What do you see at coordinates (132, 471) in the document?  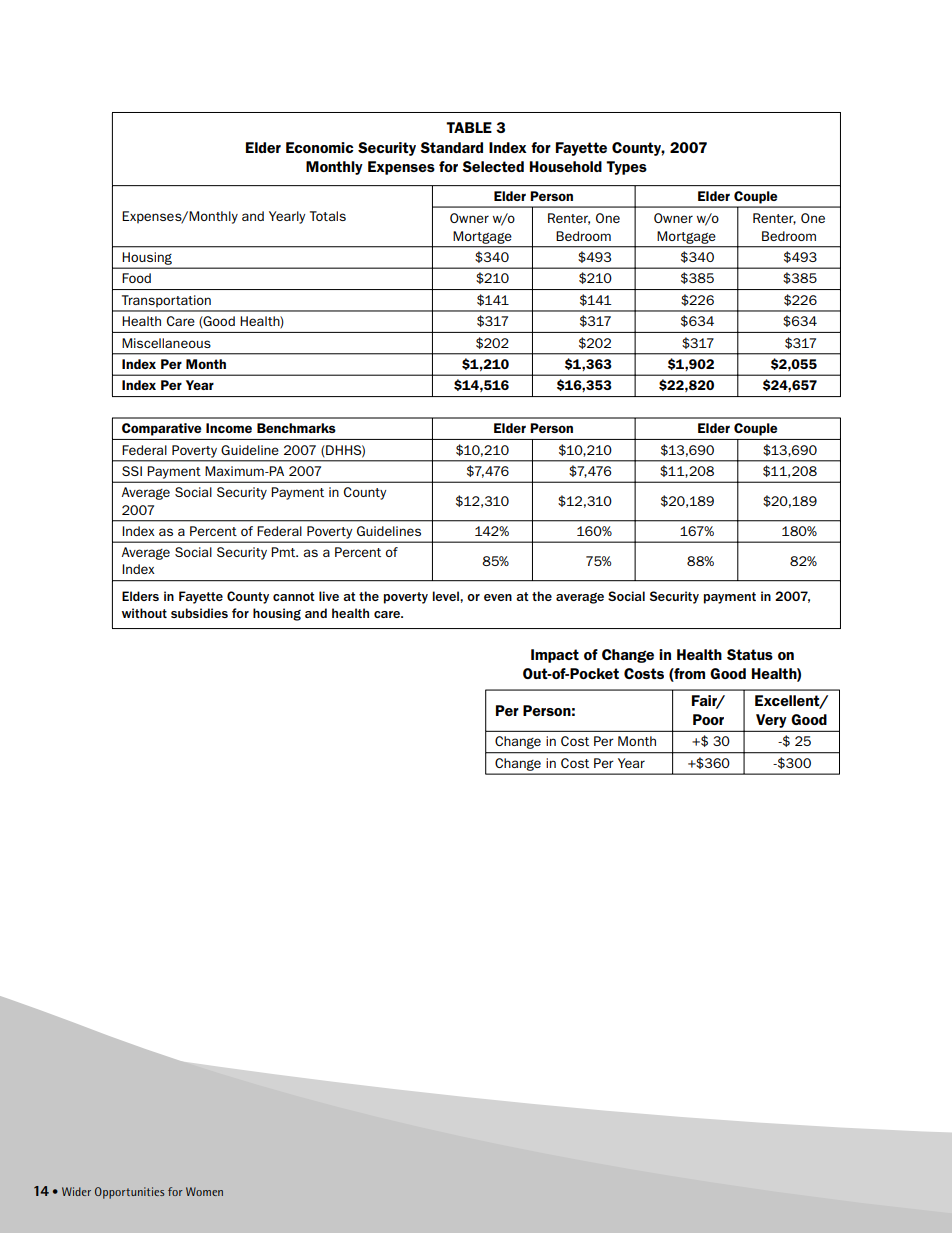 I see `SSI` at bounding box center [132, 471].
